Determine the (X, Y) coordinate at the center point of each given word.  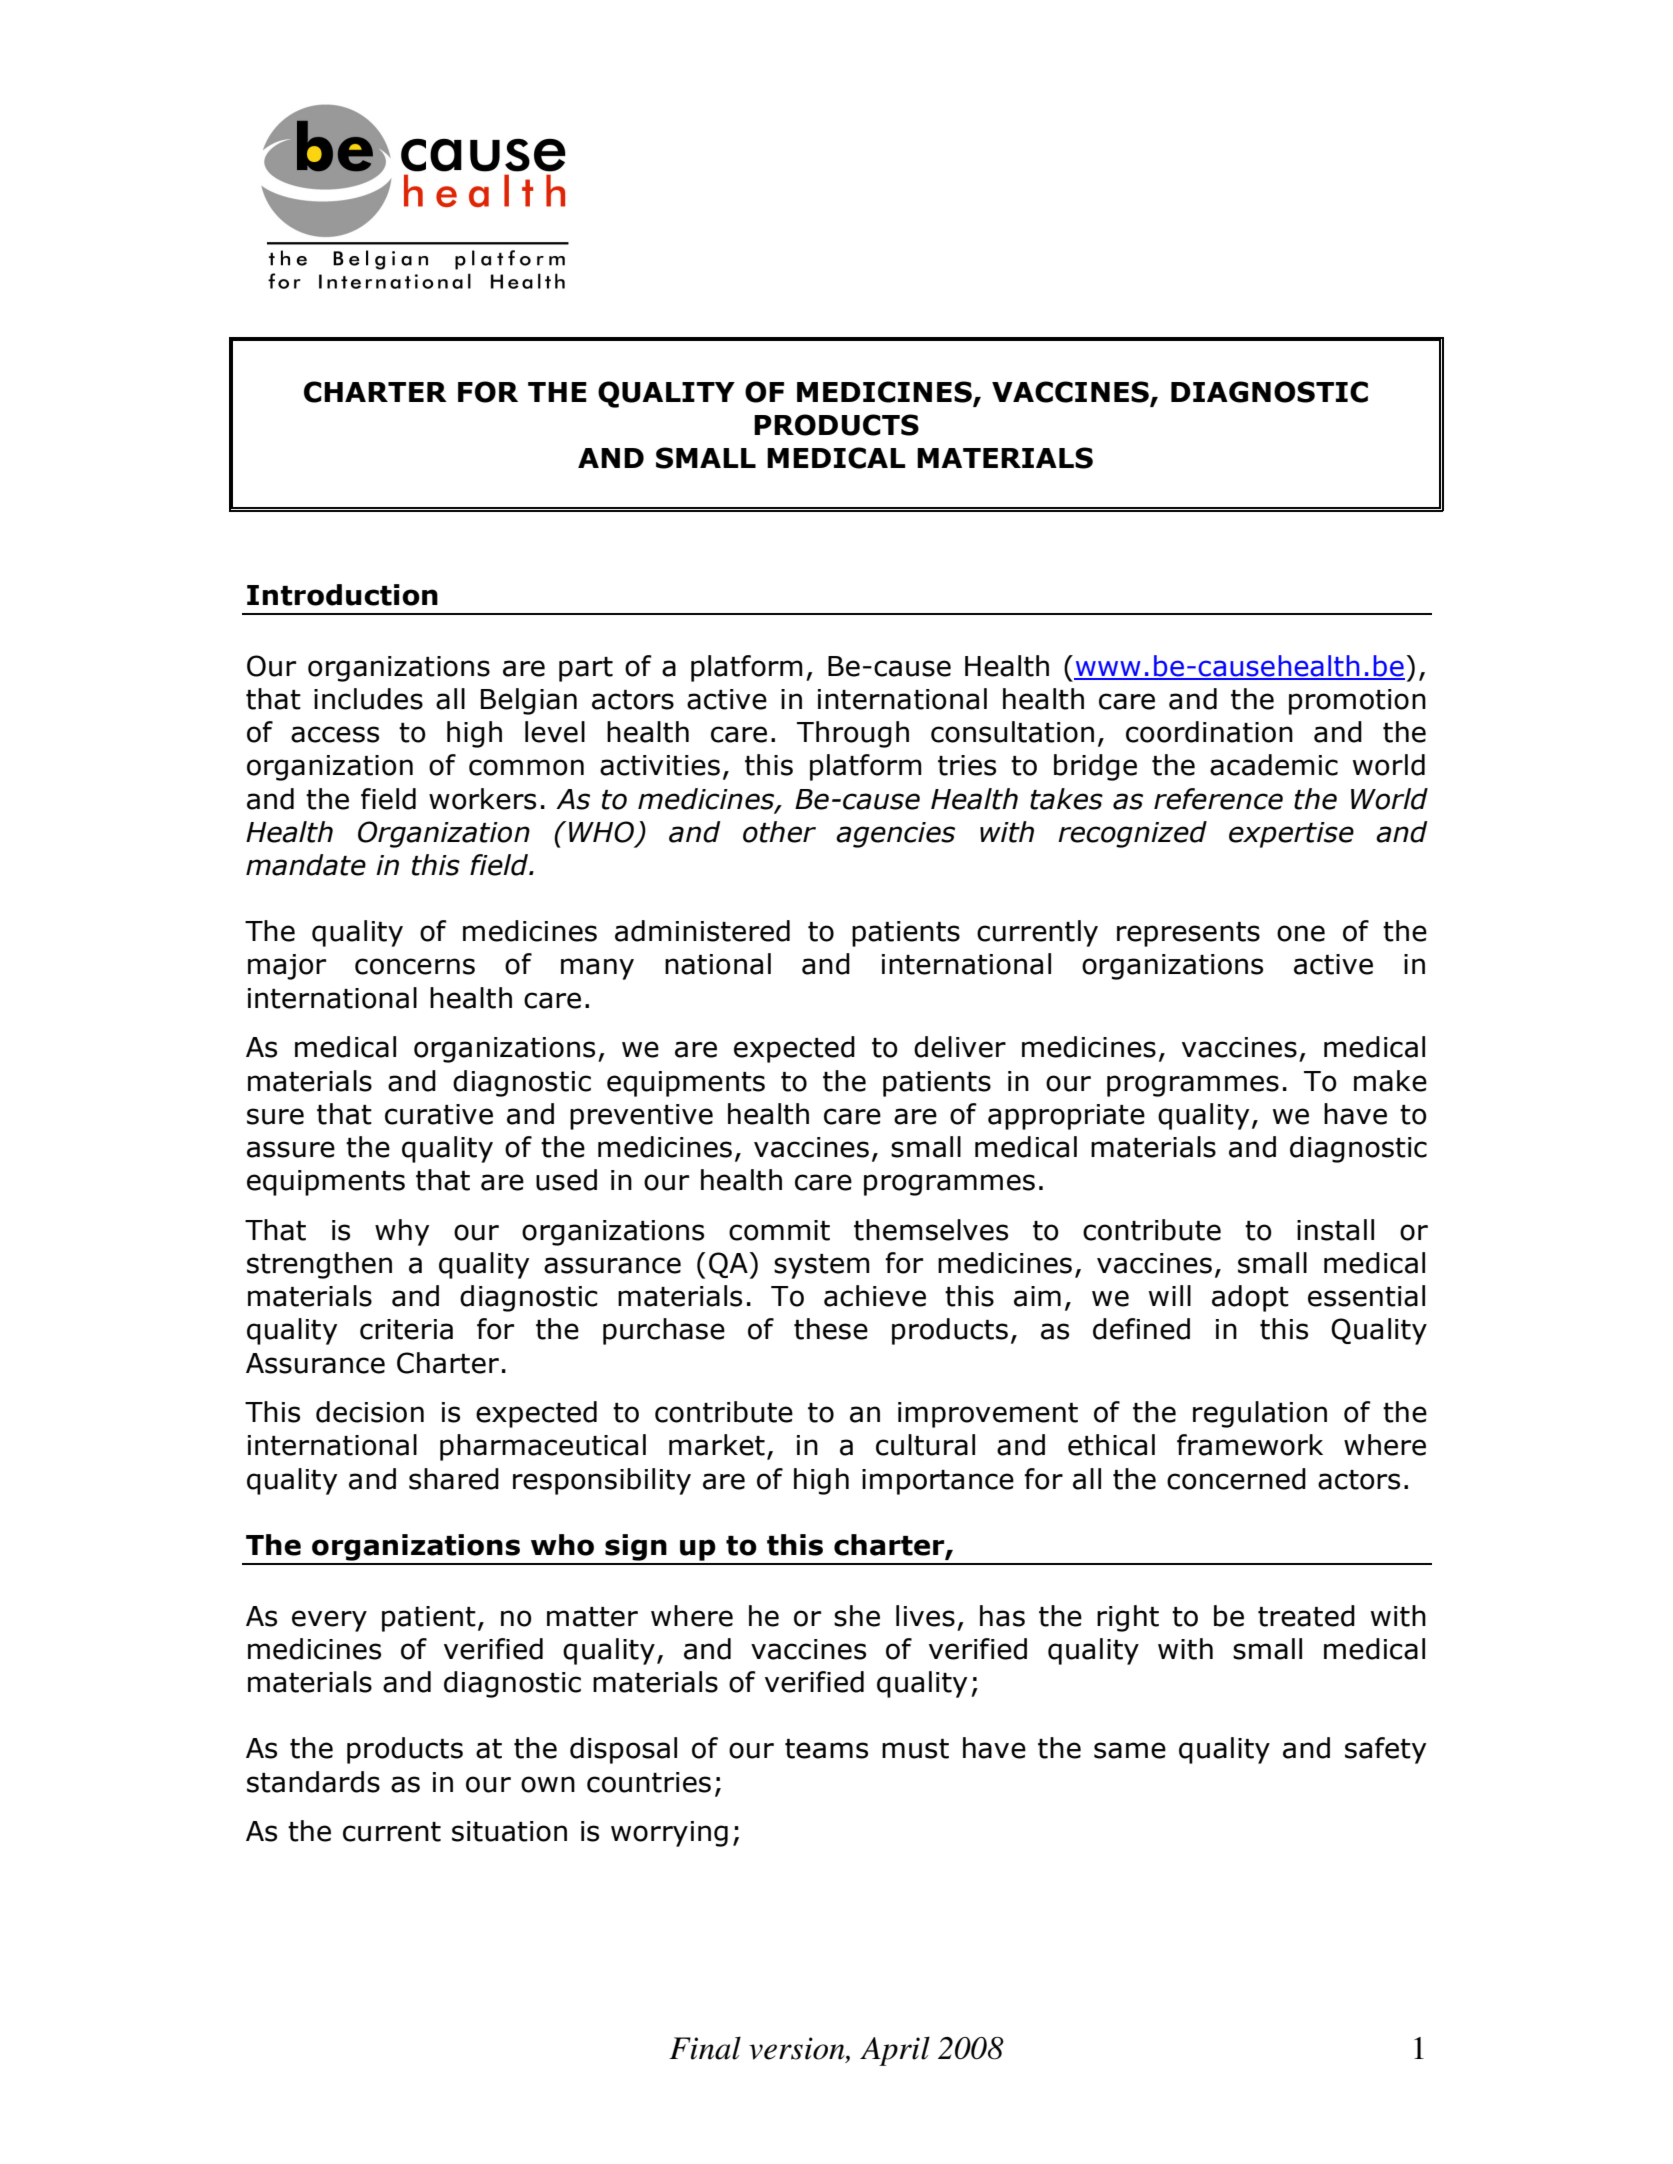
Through (853, 734)
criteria (406, 1329)
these (831, 1329)
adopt (1250, 1298)
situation (509, 1831)
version (798, 2049)
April (895, 2051)
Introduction (342, 595)
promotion (1357, 702)
